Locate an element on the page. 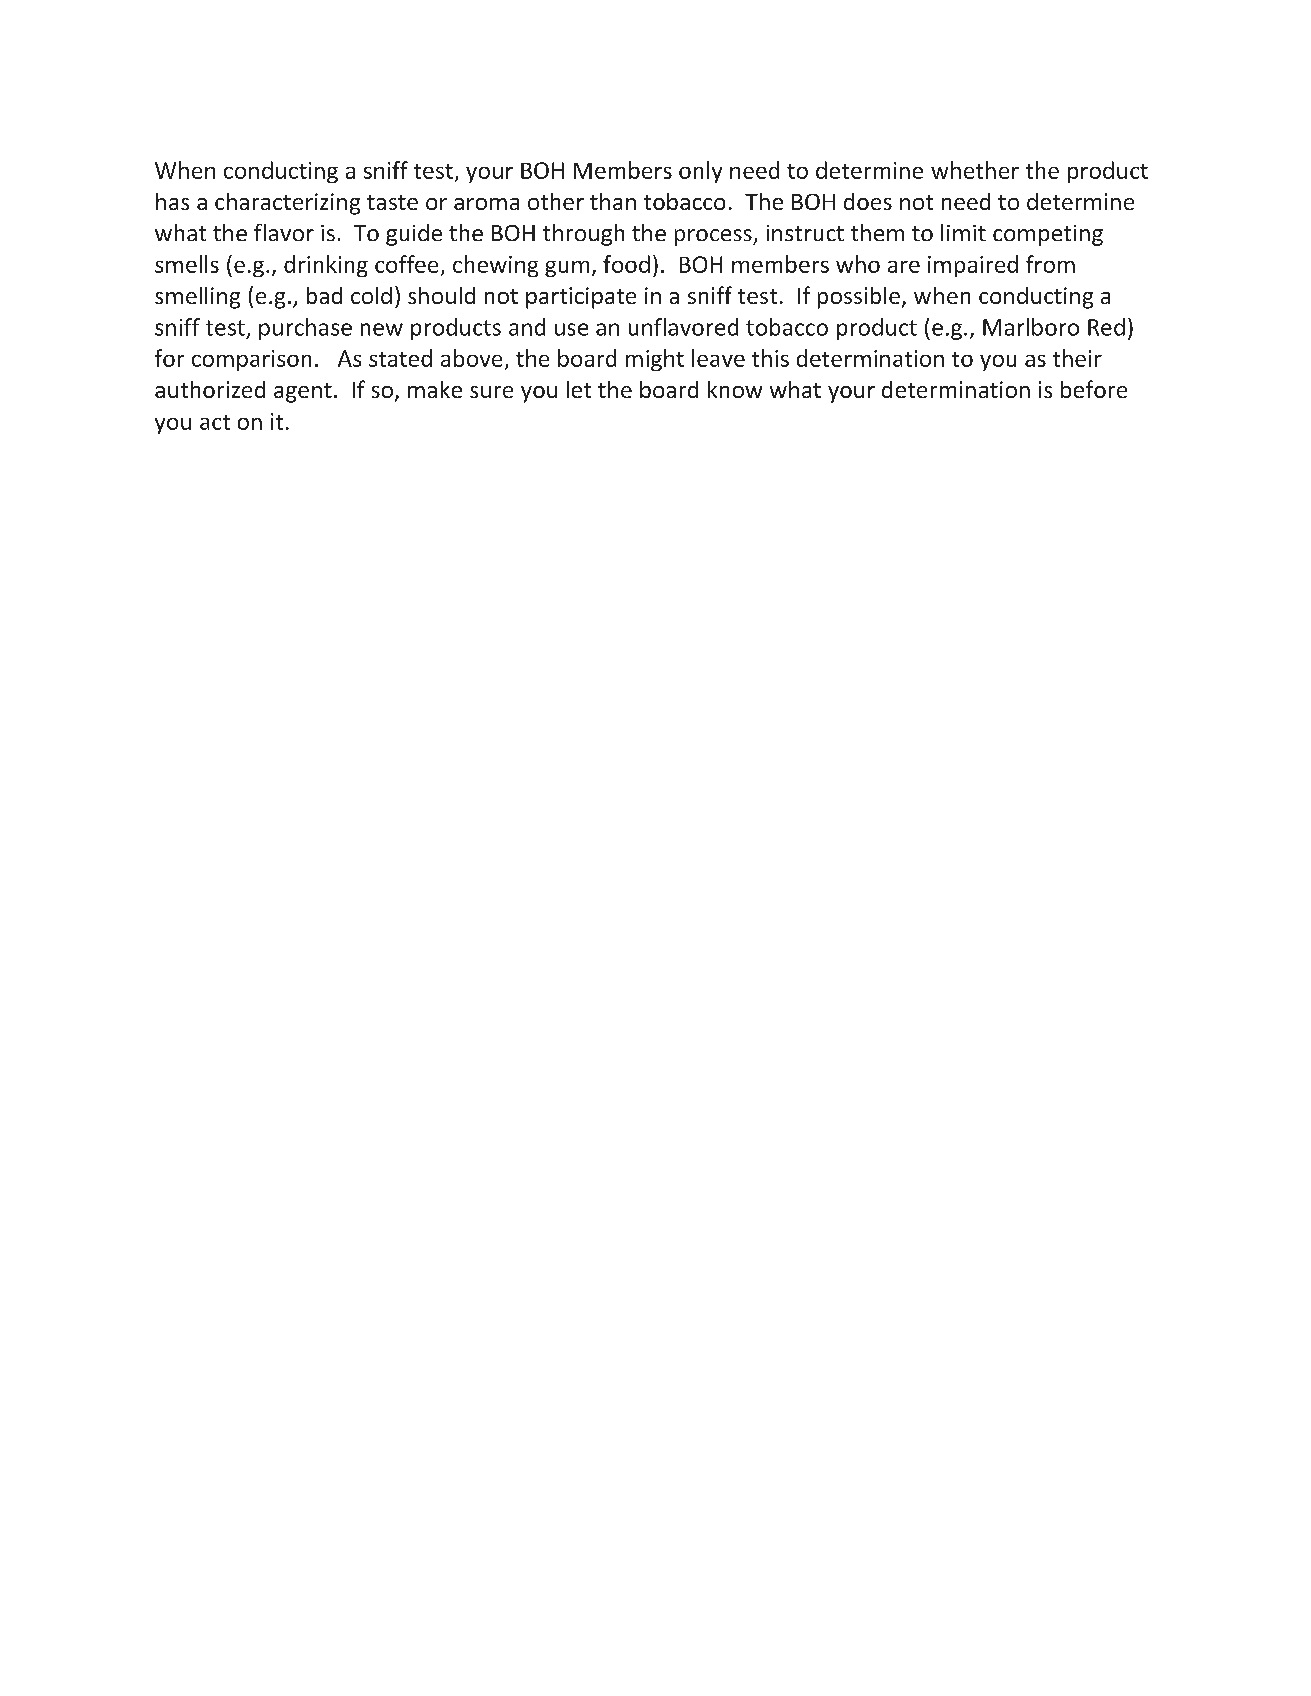  only is located at coordinates (700, 172).
